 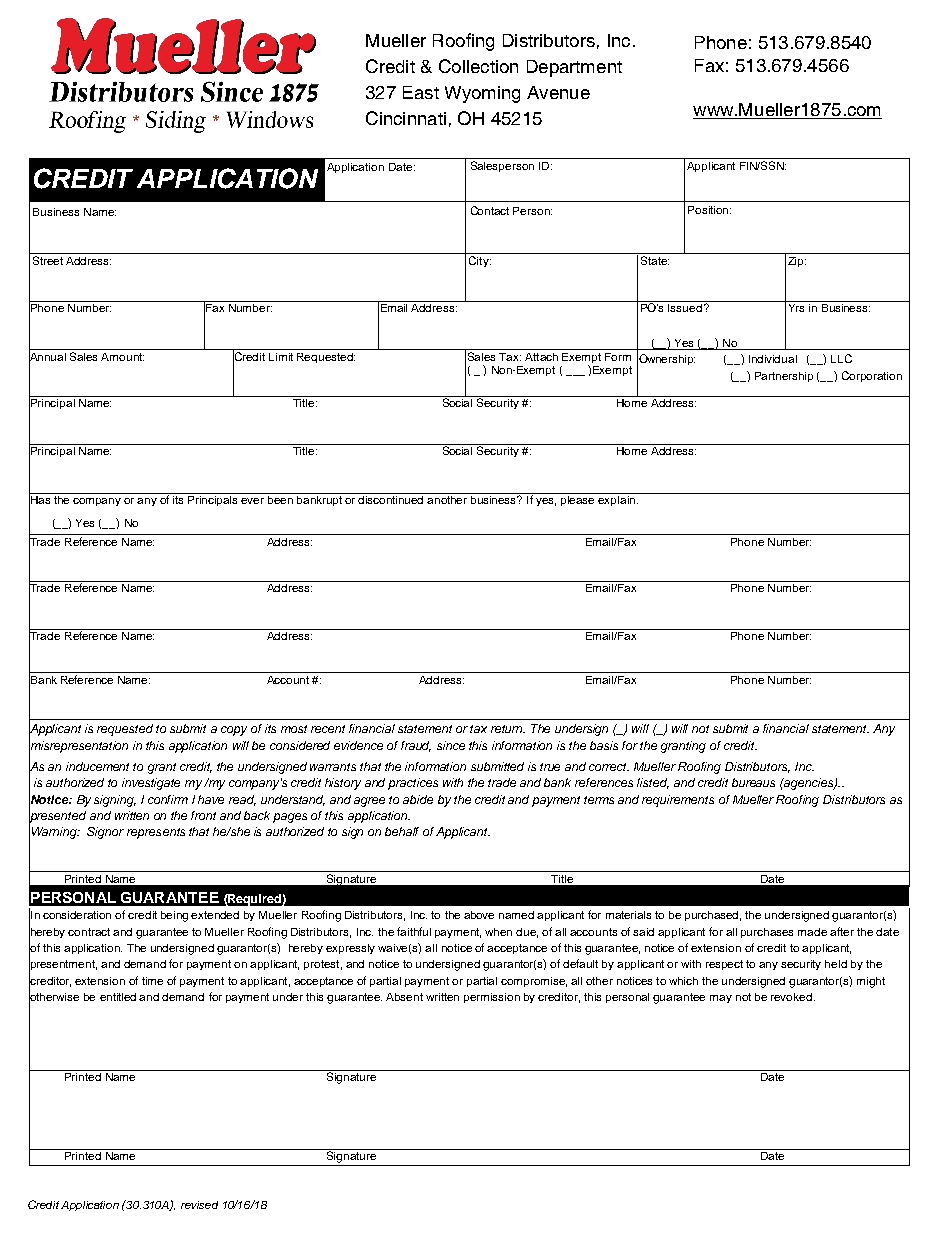 What do you see at coordinates (784, 377) in the document?
I see `Partnership` at bounding box center [784, 377].
